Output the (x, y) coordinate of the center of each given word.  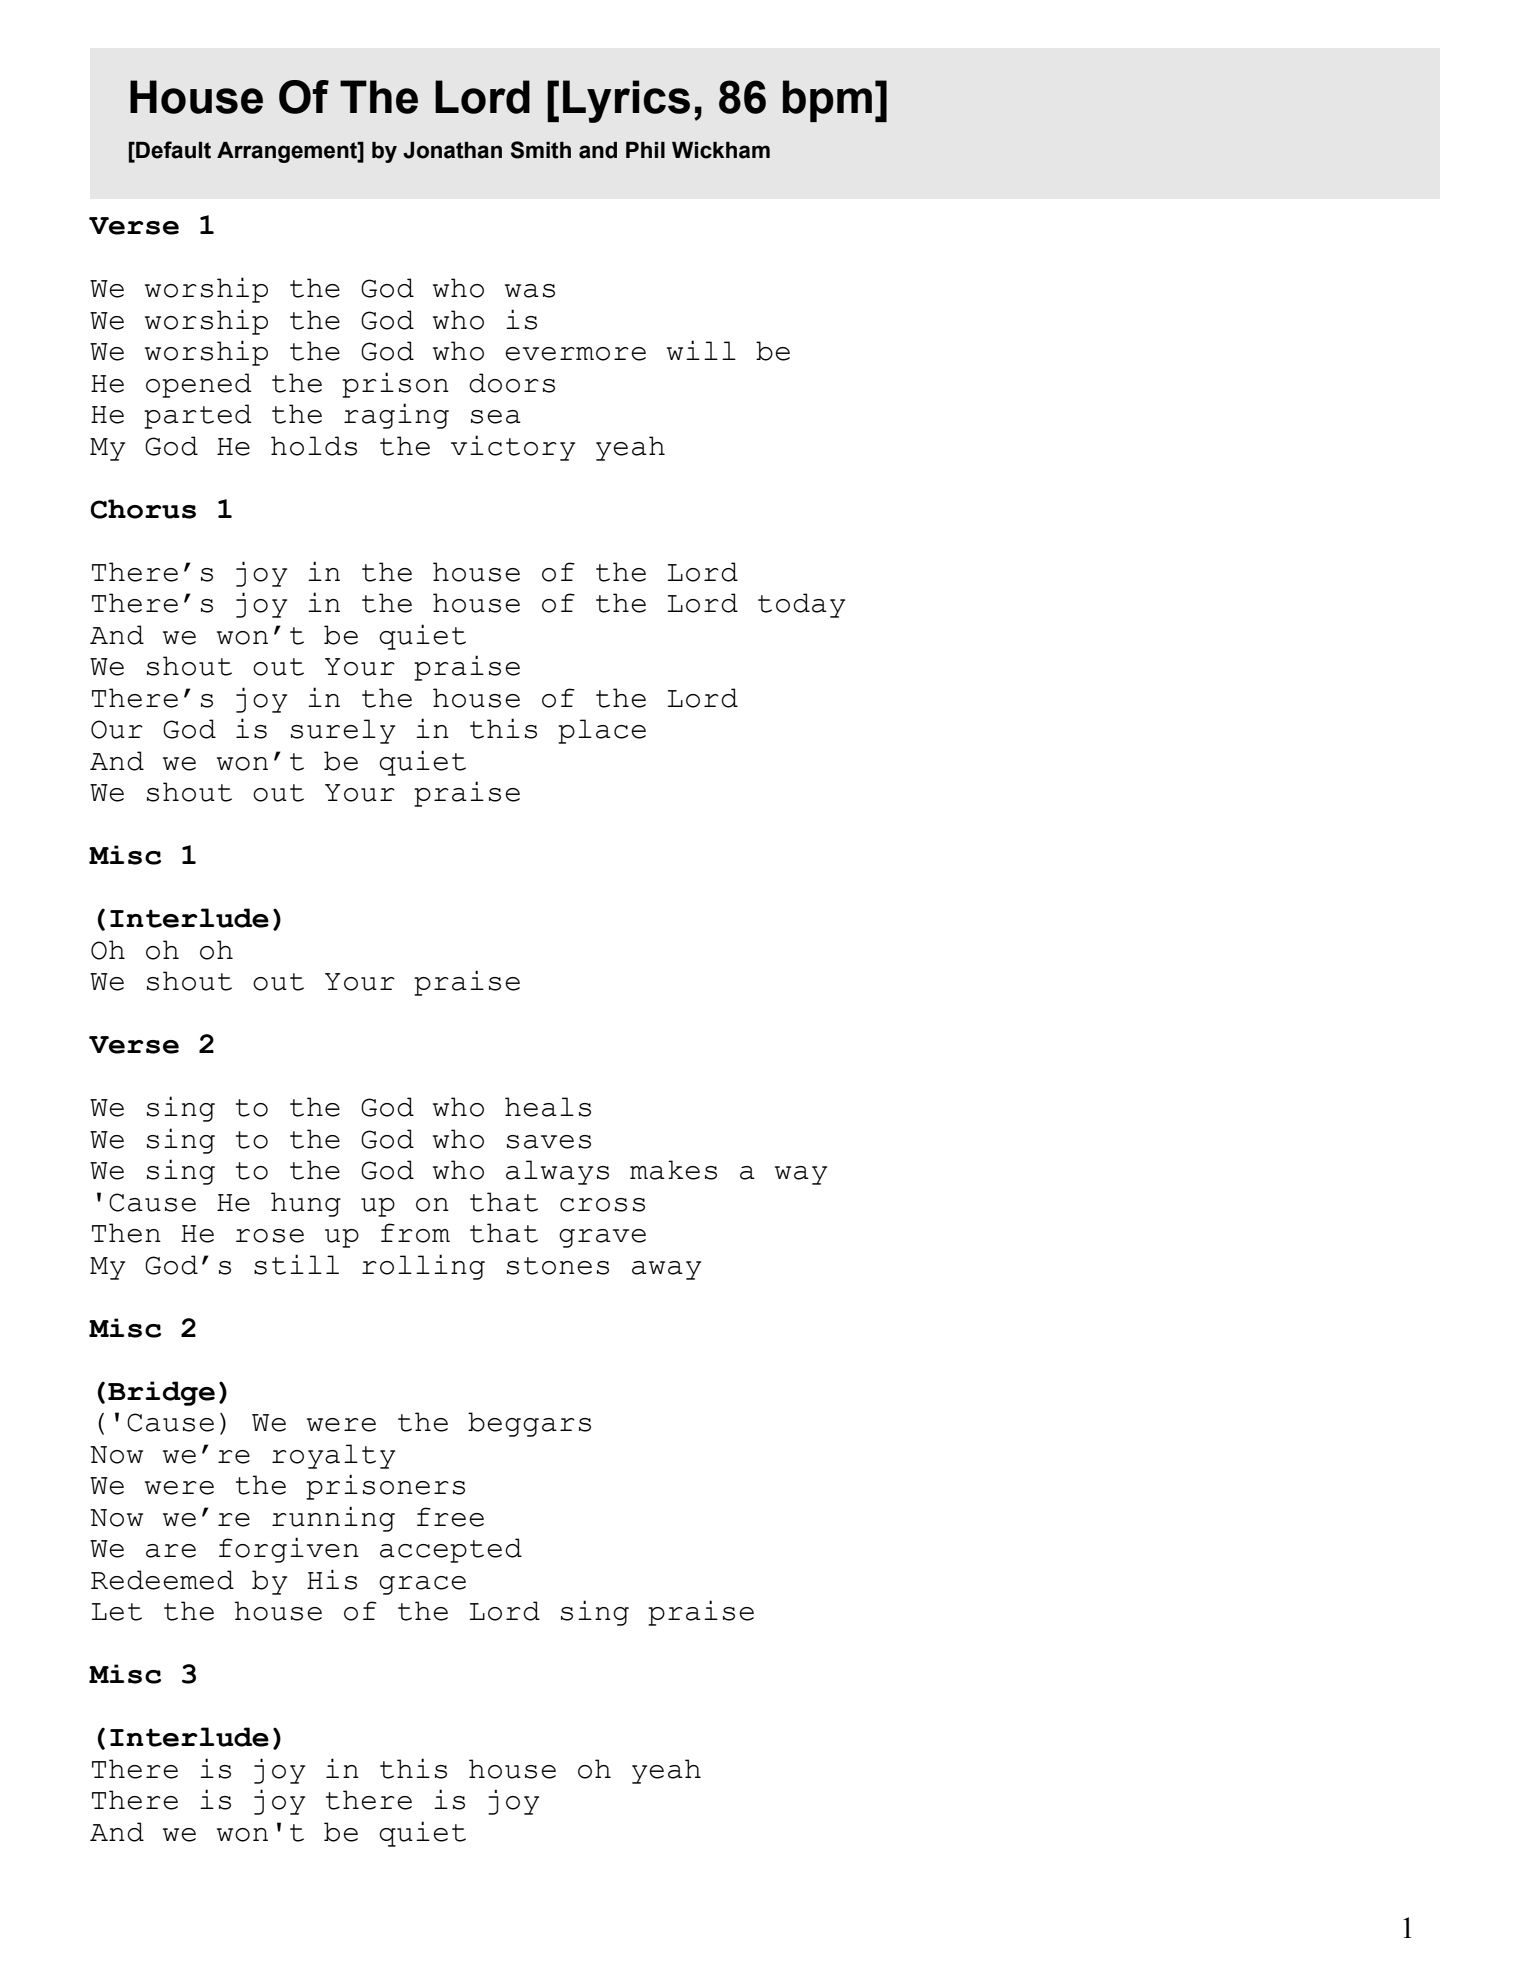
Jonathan (452, 150)
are (171, 1551)
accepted (451, 1550)
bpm (827, 101)
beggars (529, 1424)
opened (199, 385)
